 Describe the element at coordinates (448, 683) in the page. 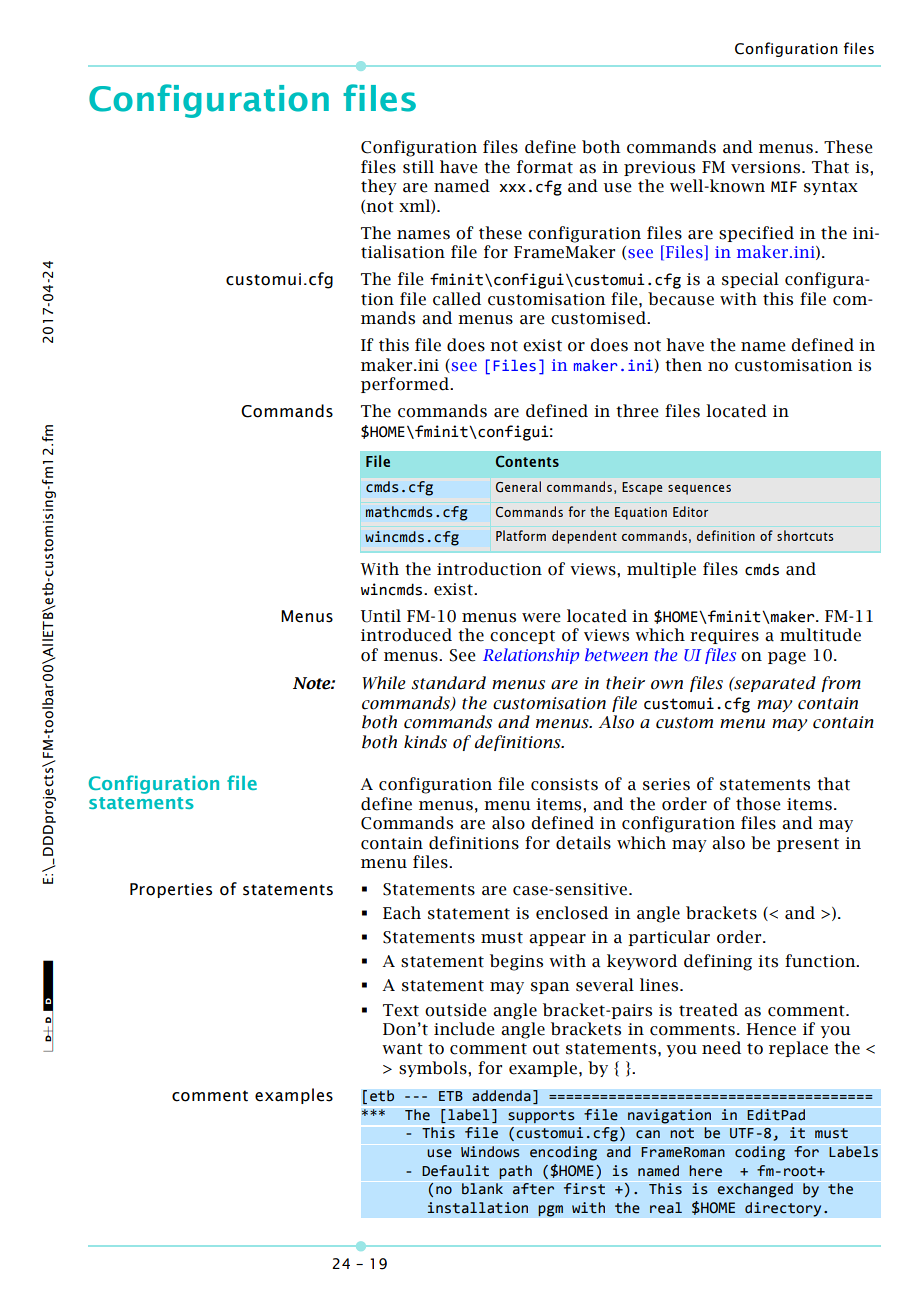

I see `standard` at that location.
